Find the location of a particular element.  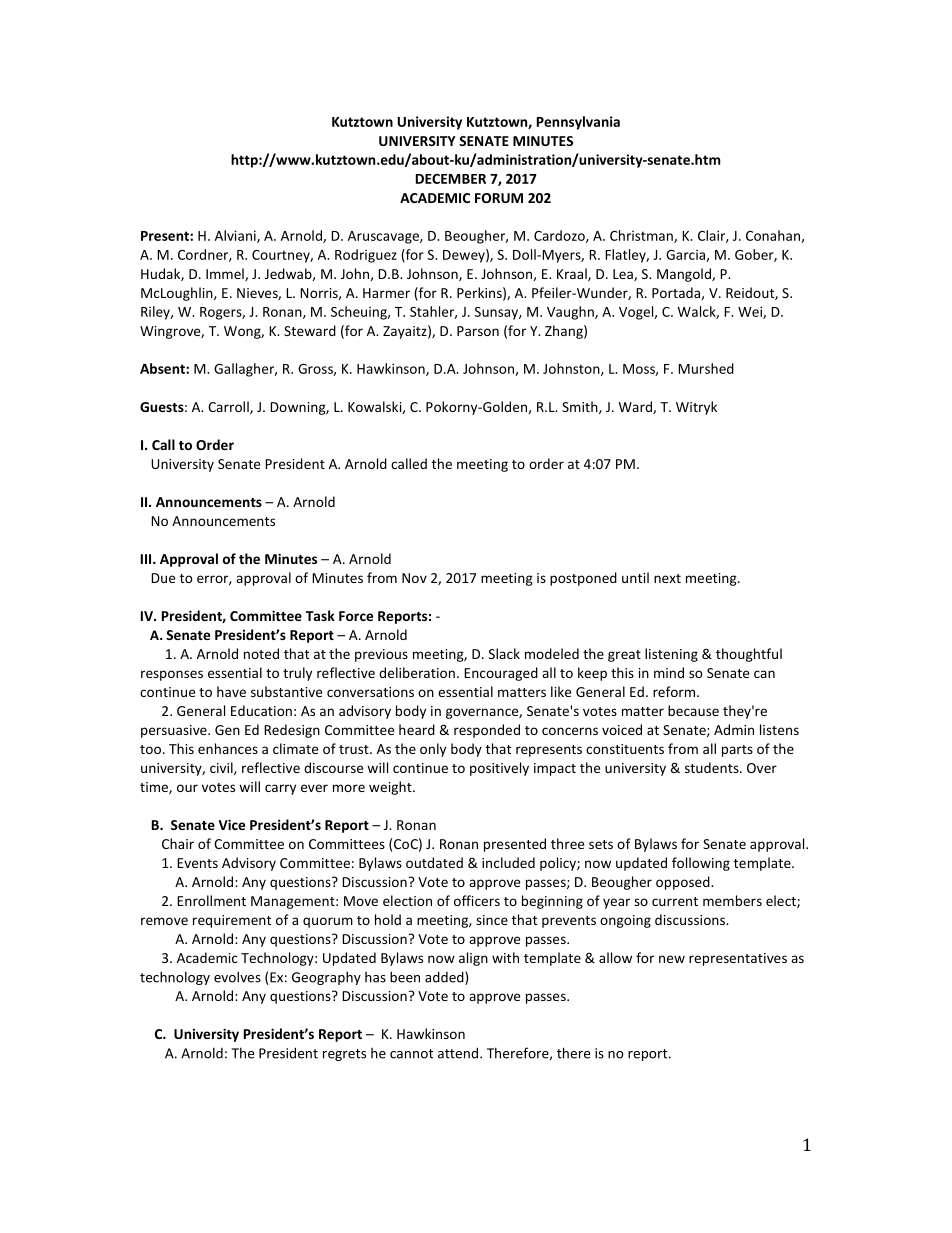

DECEMBER is located at coordinates (451, 179).
